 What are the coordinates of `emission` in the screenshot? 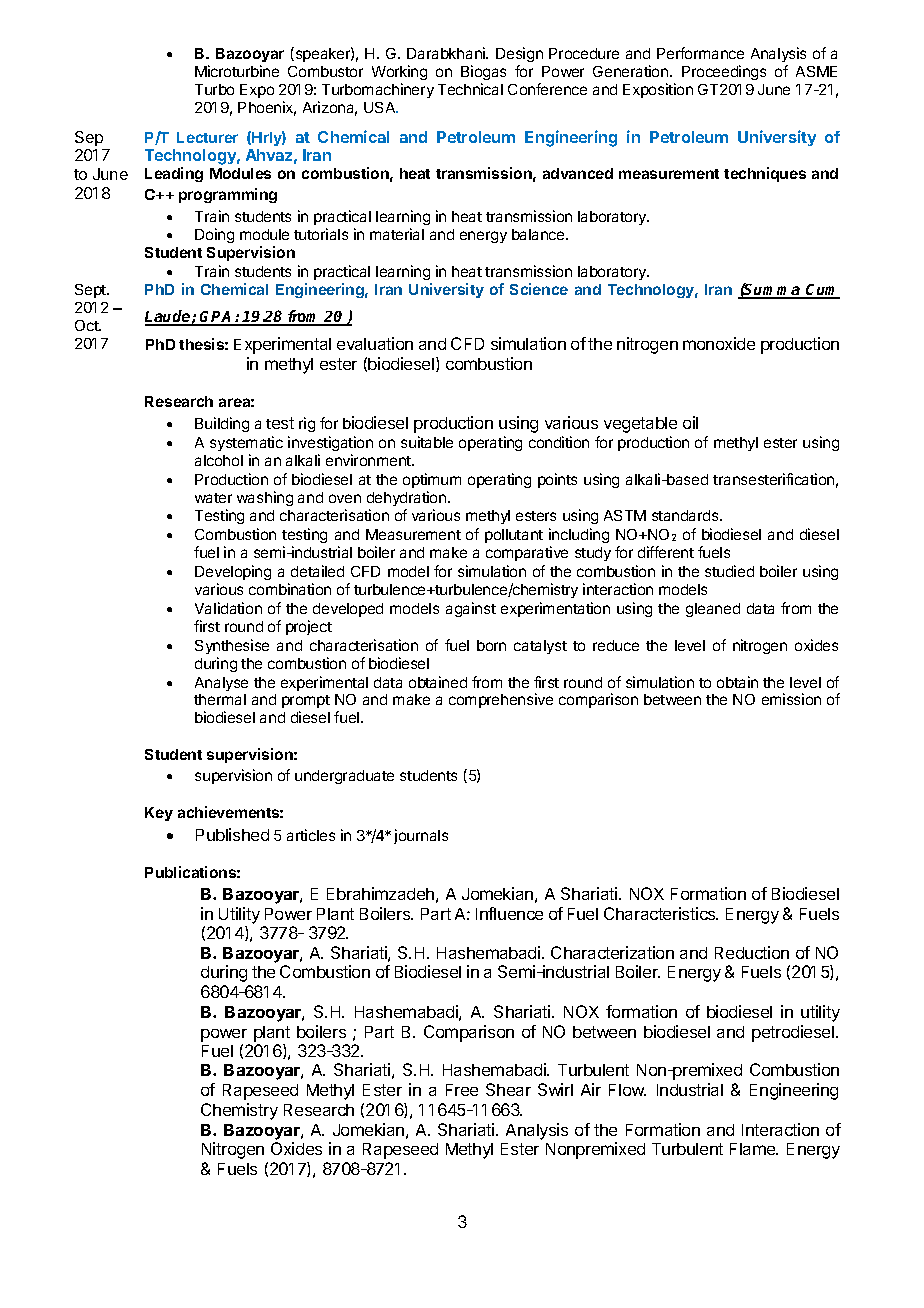 It's located at (791, 699).
